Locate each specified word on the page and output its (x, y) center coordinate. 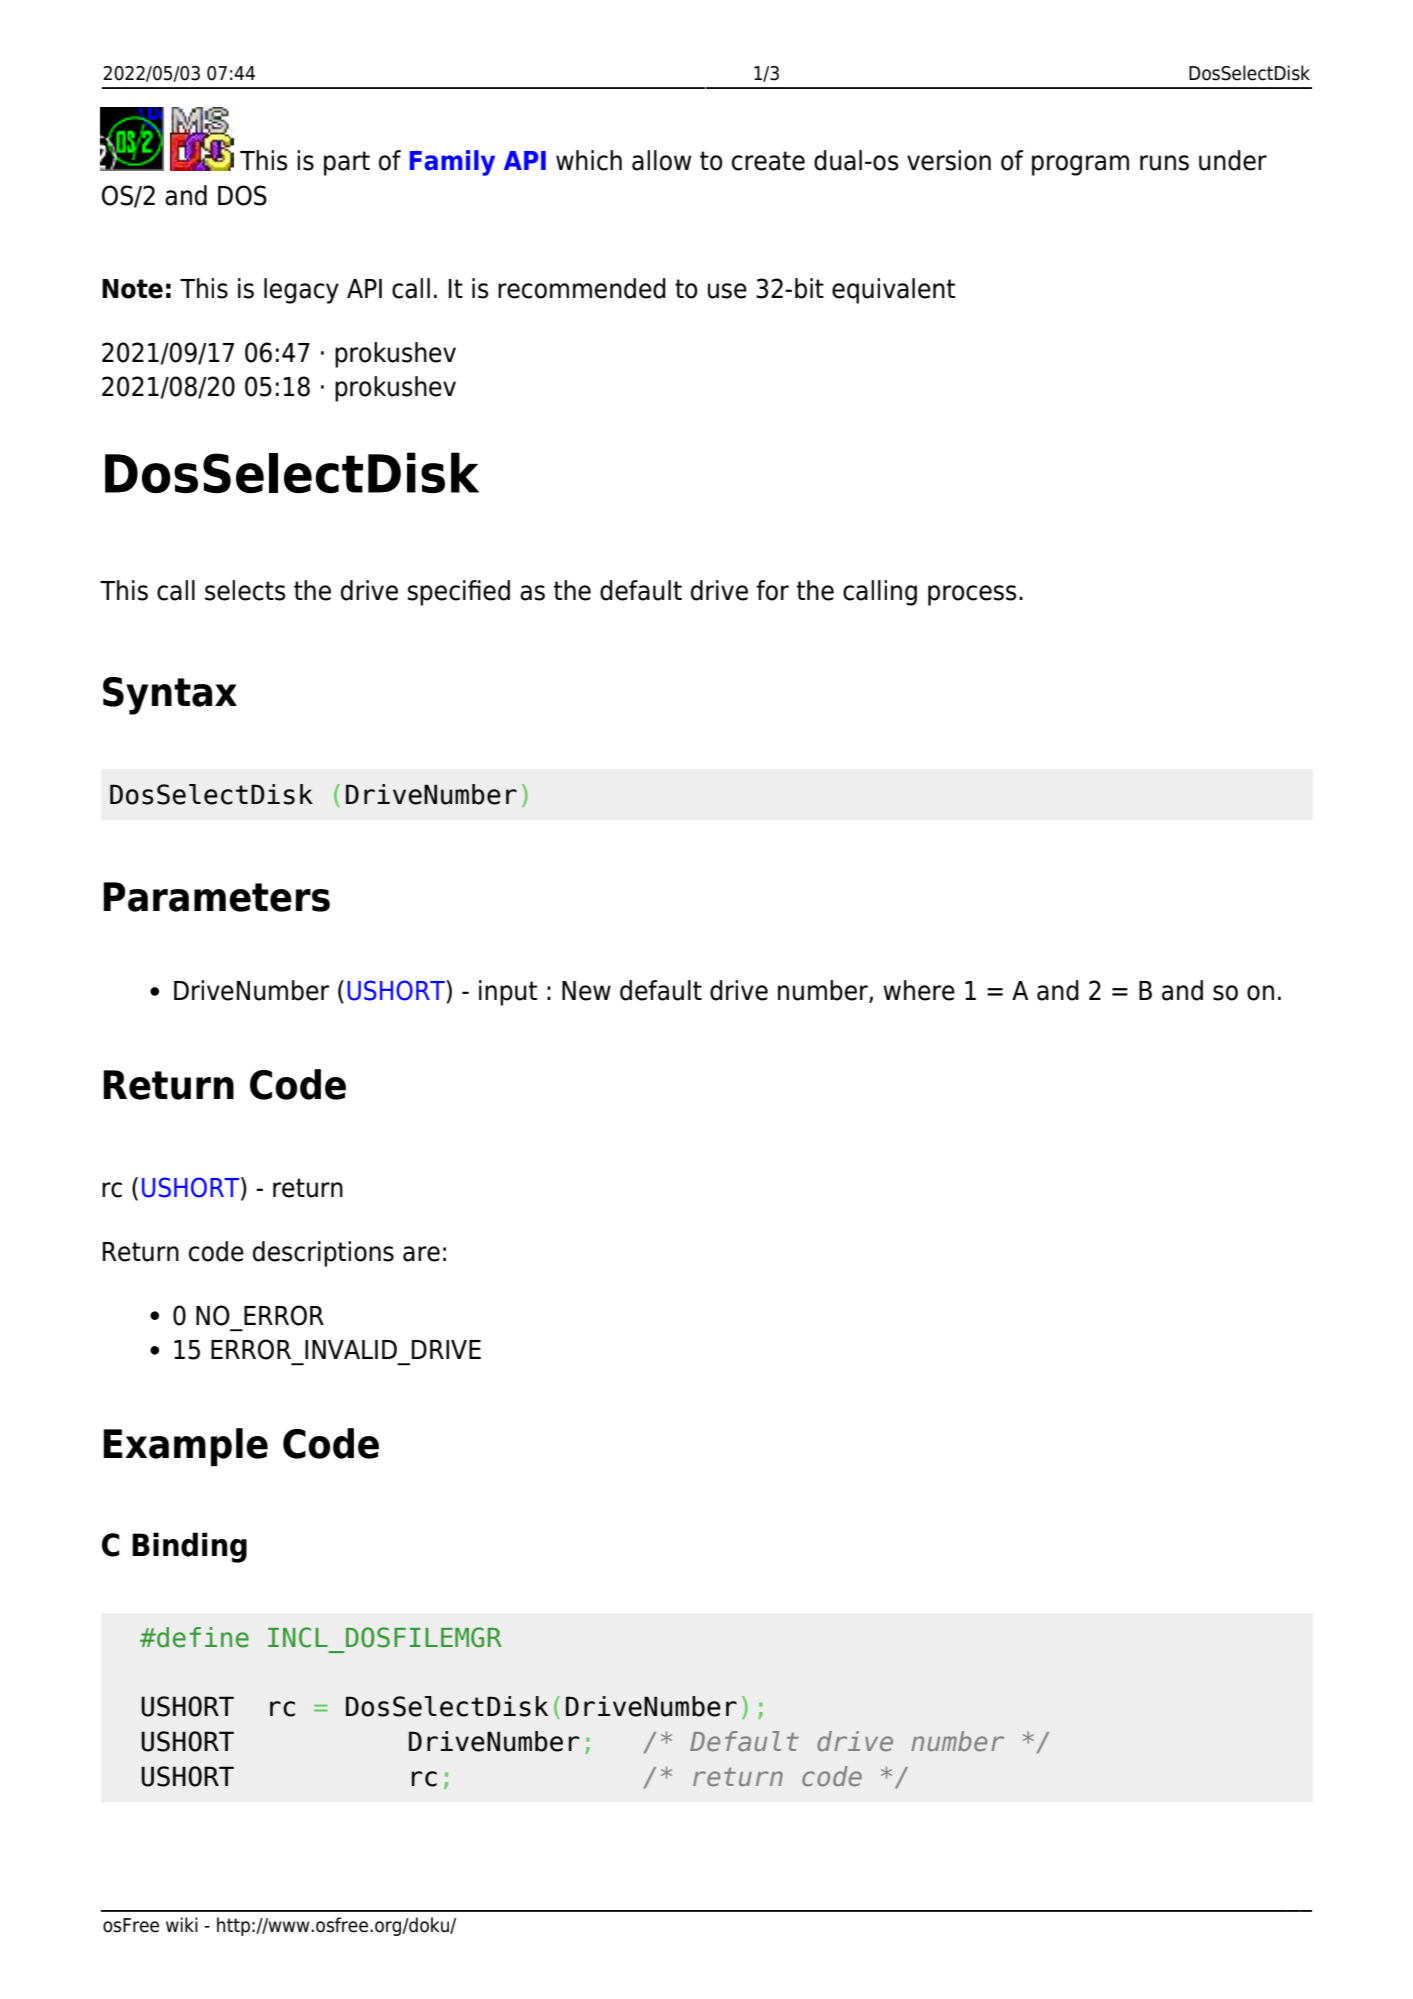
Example (185, 1447)
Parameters (216, 897)
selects (245, 590)
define (202, 1637)
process (972, 595)
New (586, 991)
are (421, 1254)
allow (661, 160)
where (919, 990)
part (347, 163)
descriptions (323, 1254)
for (772, 590)
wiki (182, 1924)
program (1080, 165)
